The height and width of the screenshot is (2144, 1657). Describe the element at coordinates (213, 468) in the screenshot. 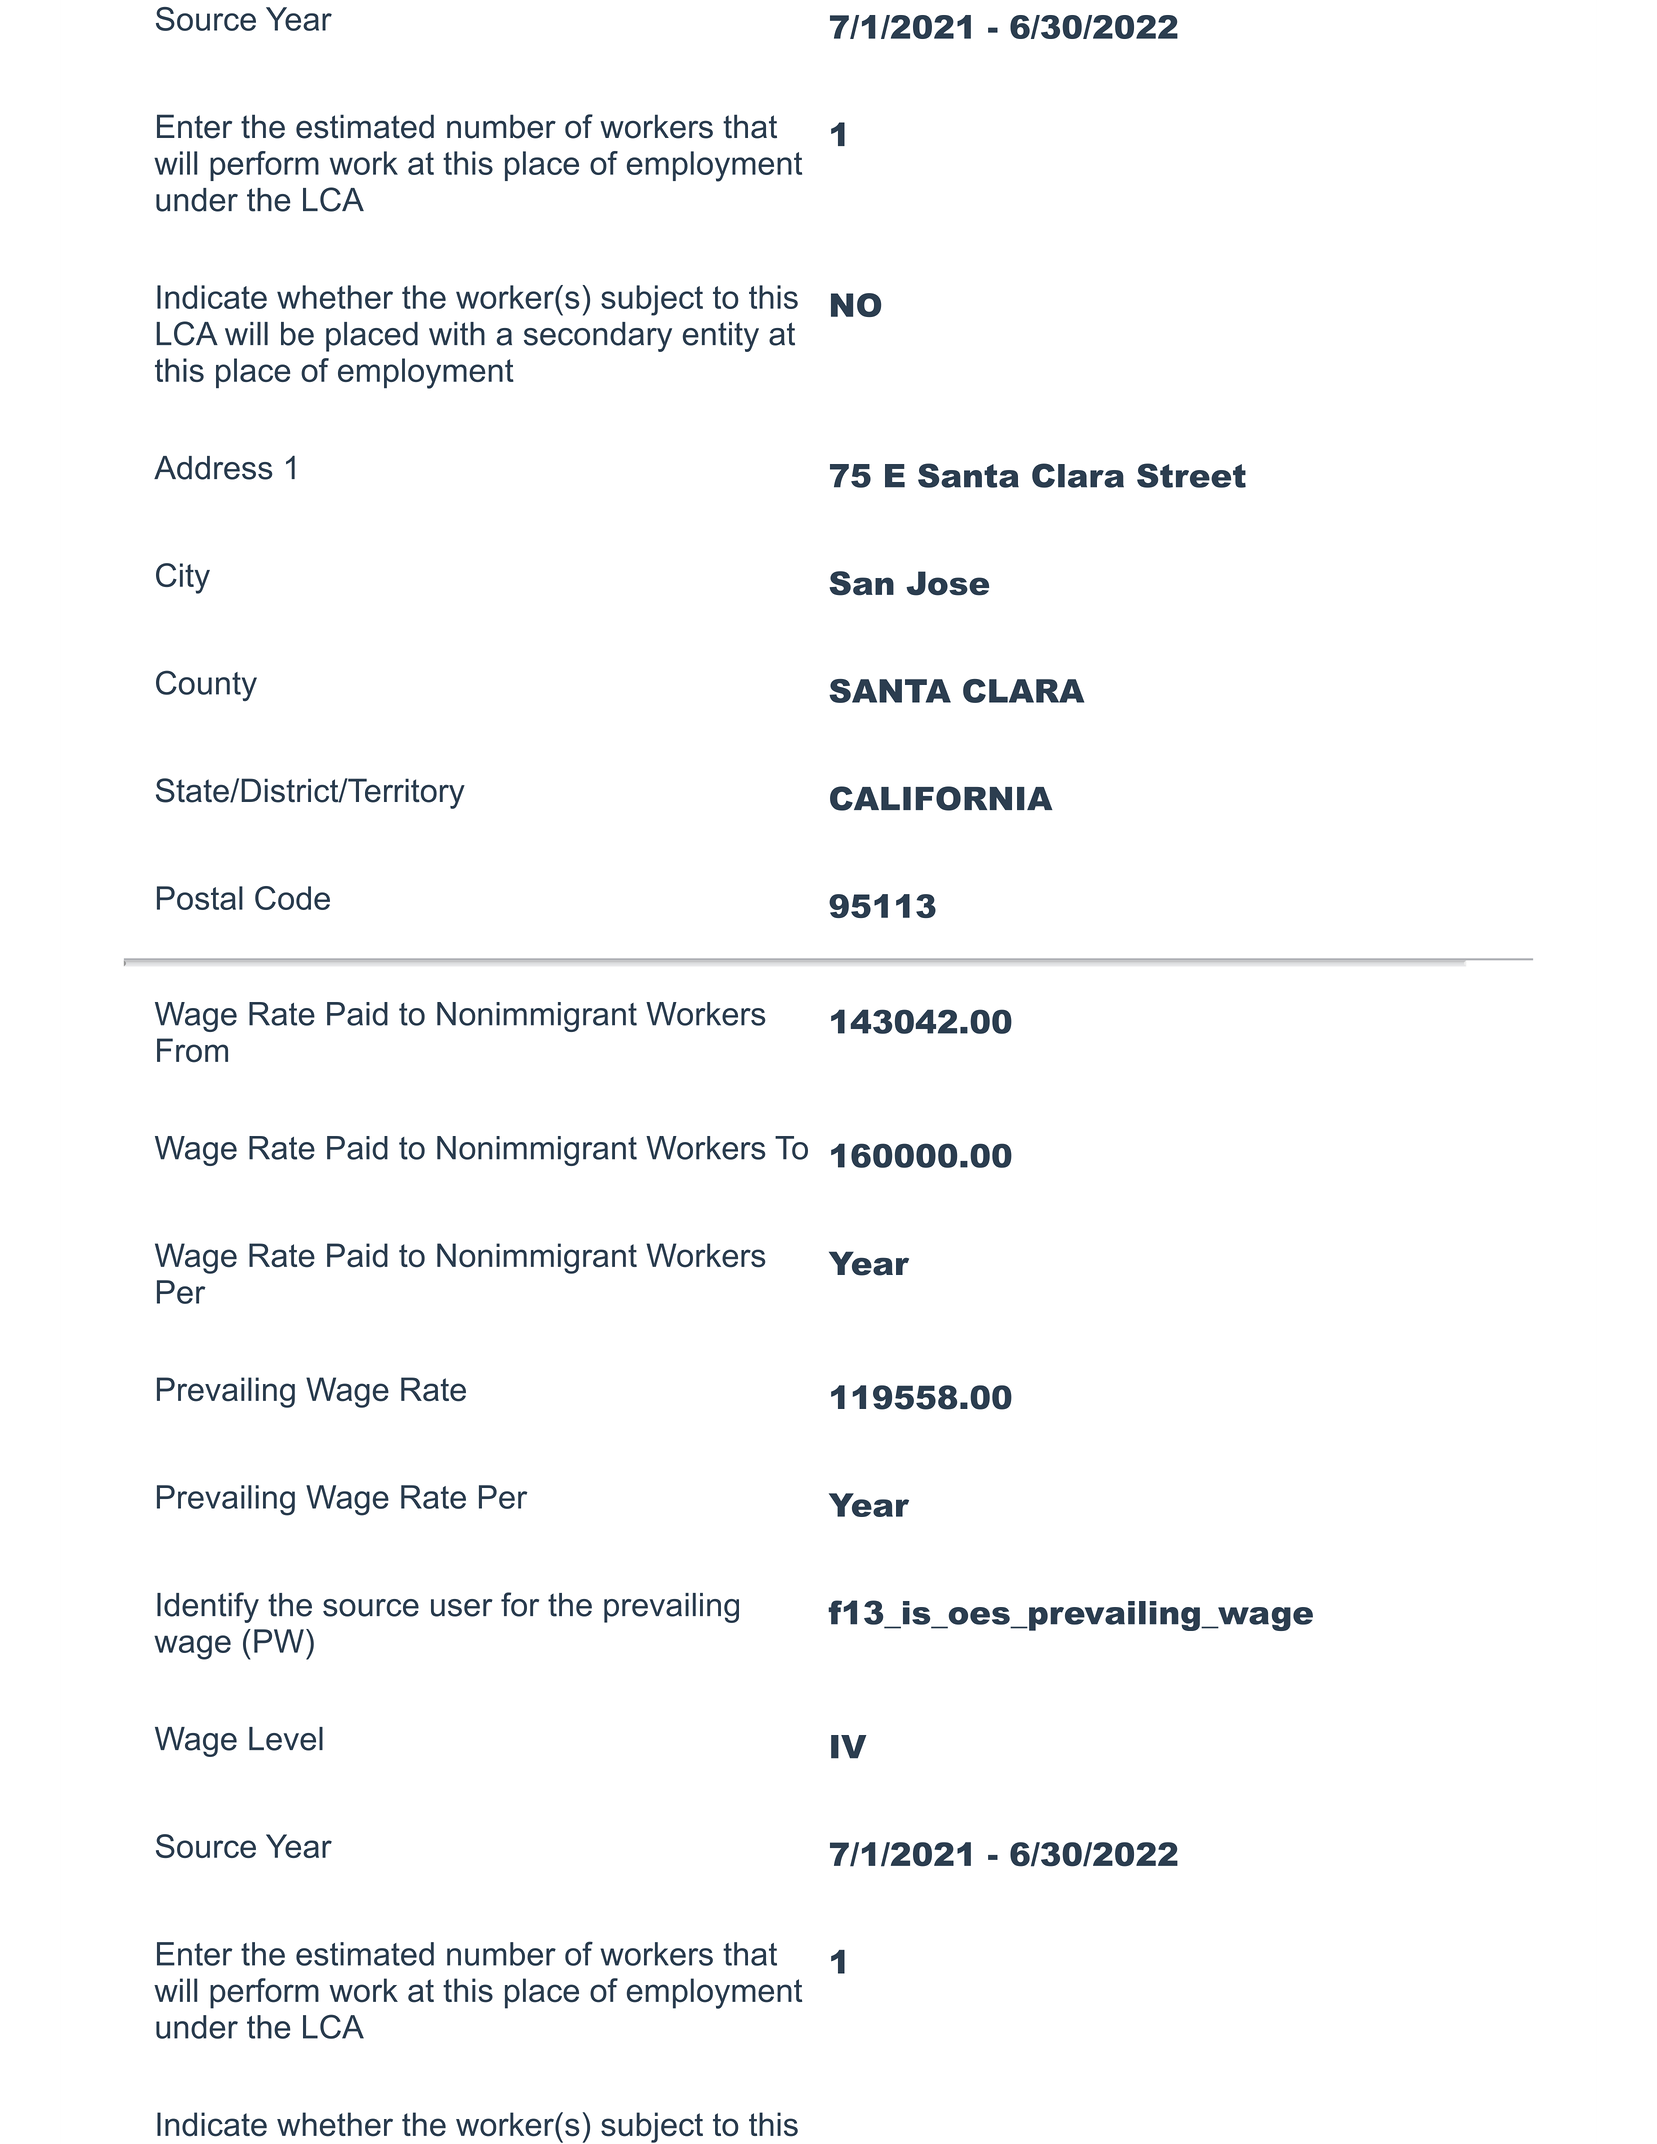

I see `Address` at that location.
